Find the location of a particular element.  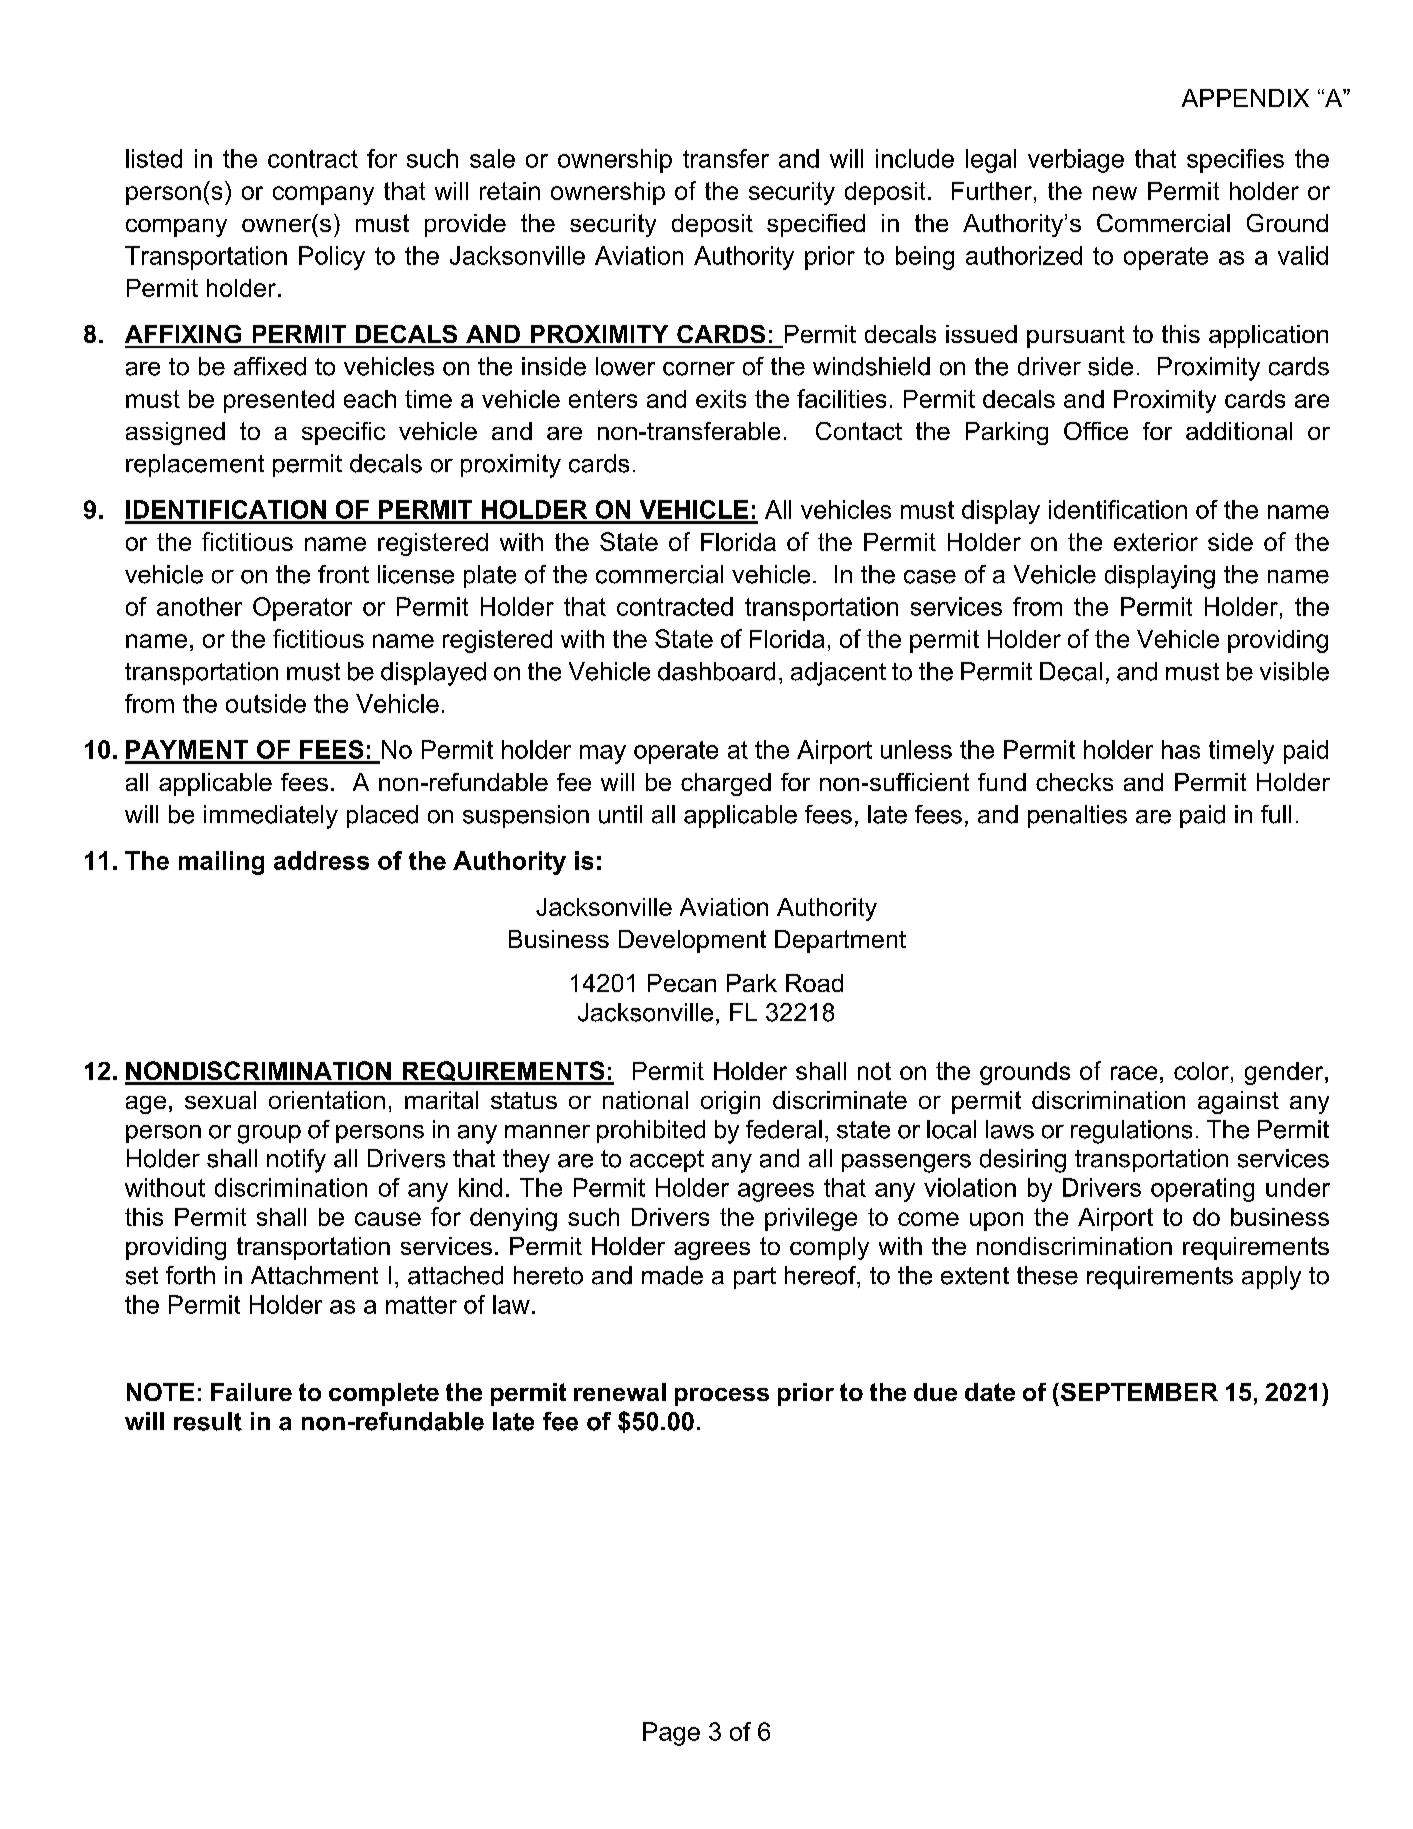

Page is located at coordinates (671, 1734).
